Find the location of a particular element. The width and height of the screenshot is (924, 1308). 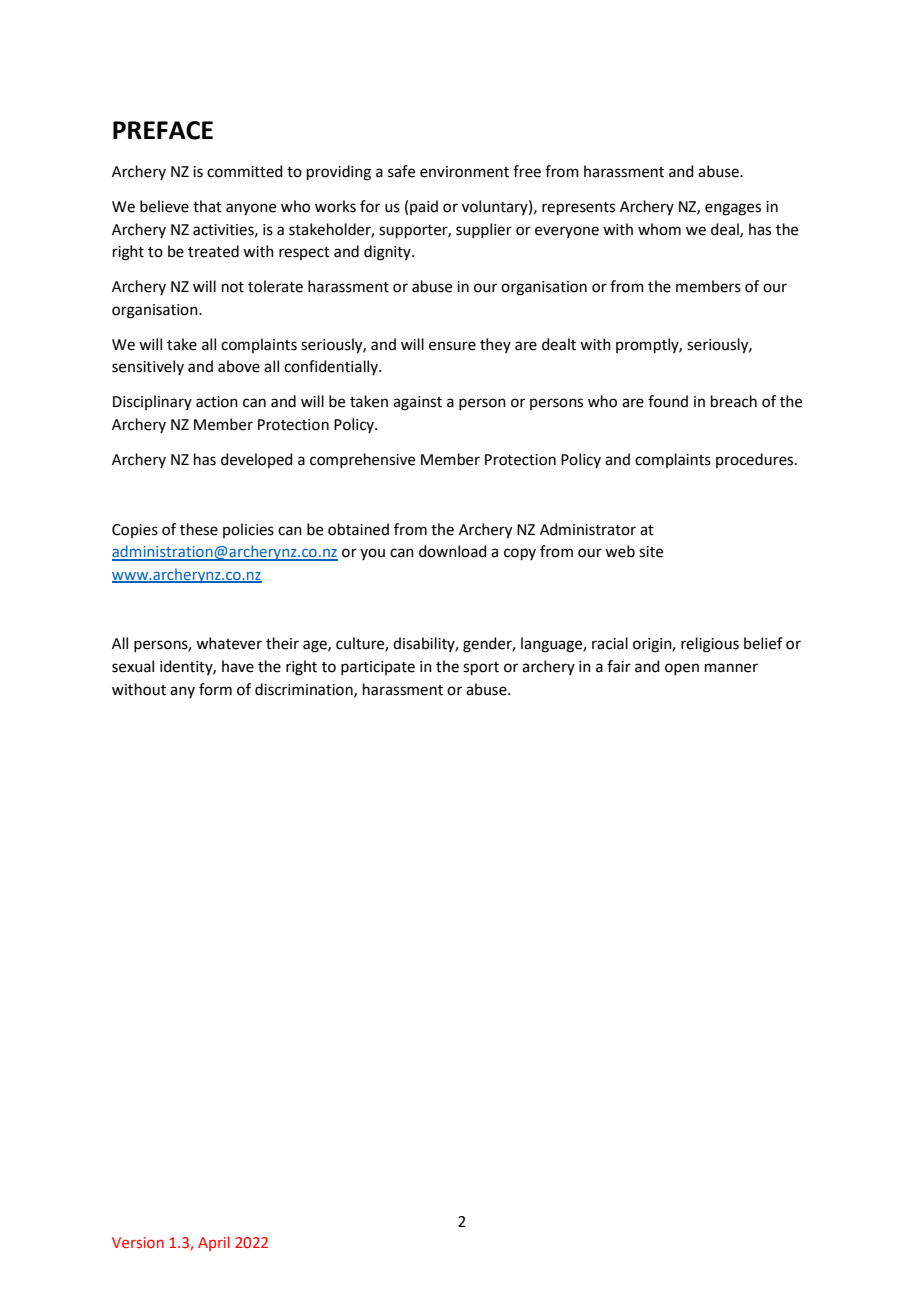

Version is located at coordinates (138, 1242).
